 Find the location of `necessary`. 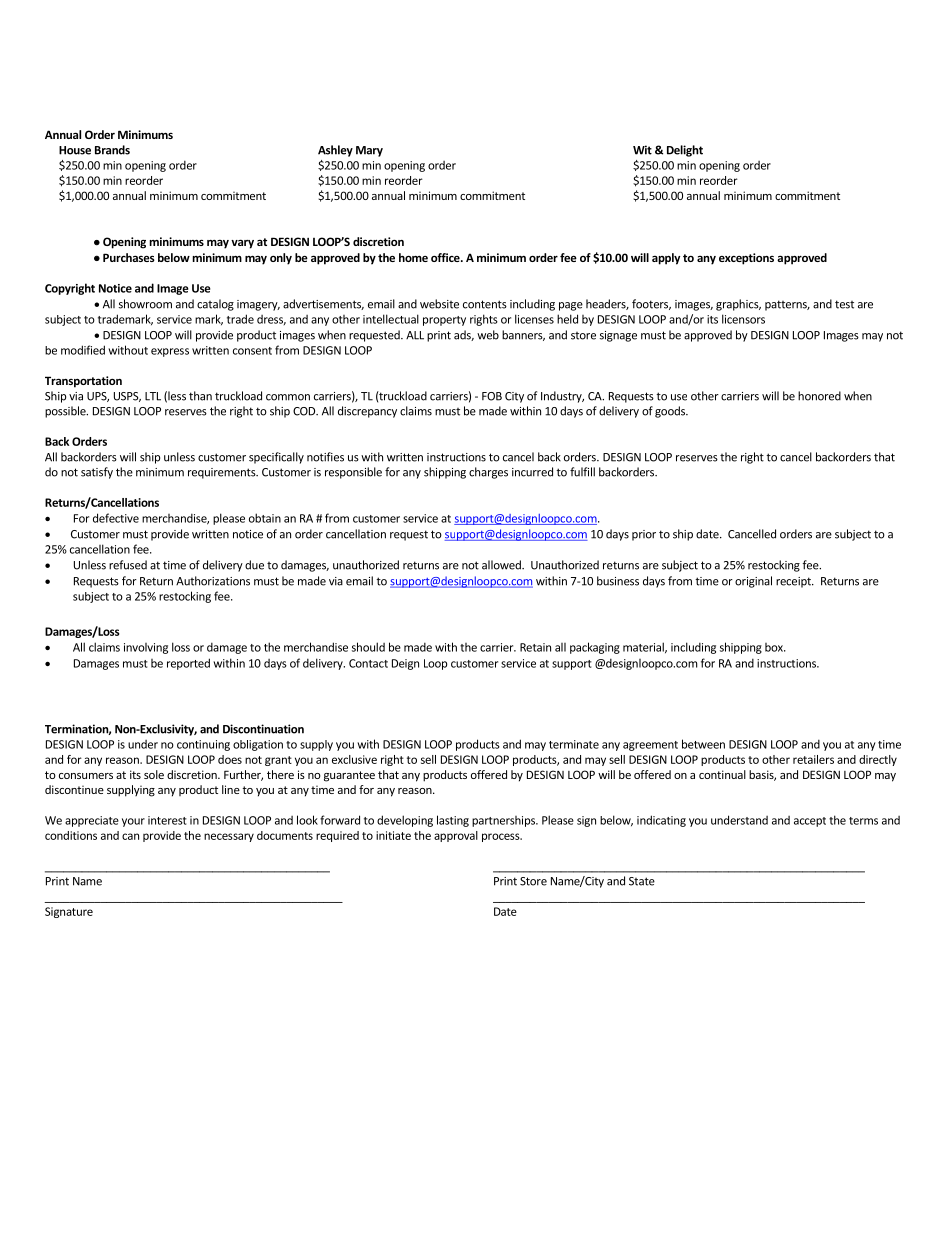

necessary is located at coordinates (229, 837).
